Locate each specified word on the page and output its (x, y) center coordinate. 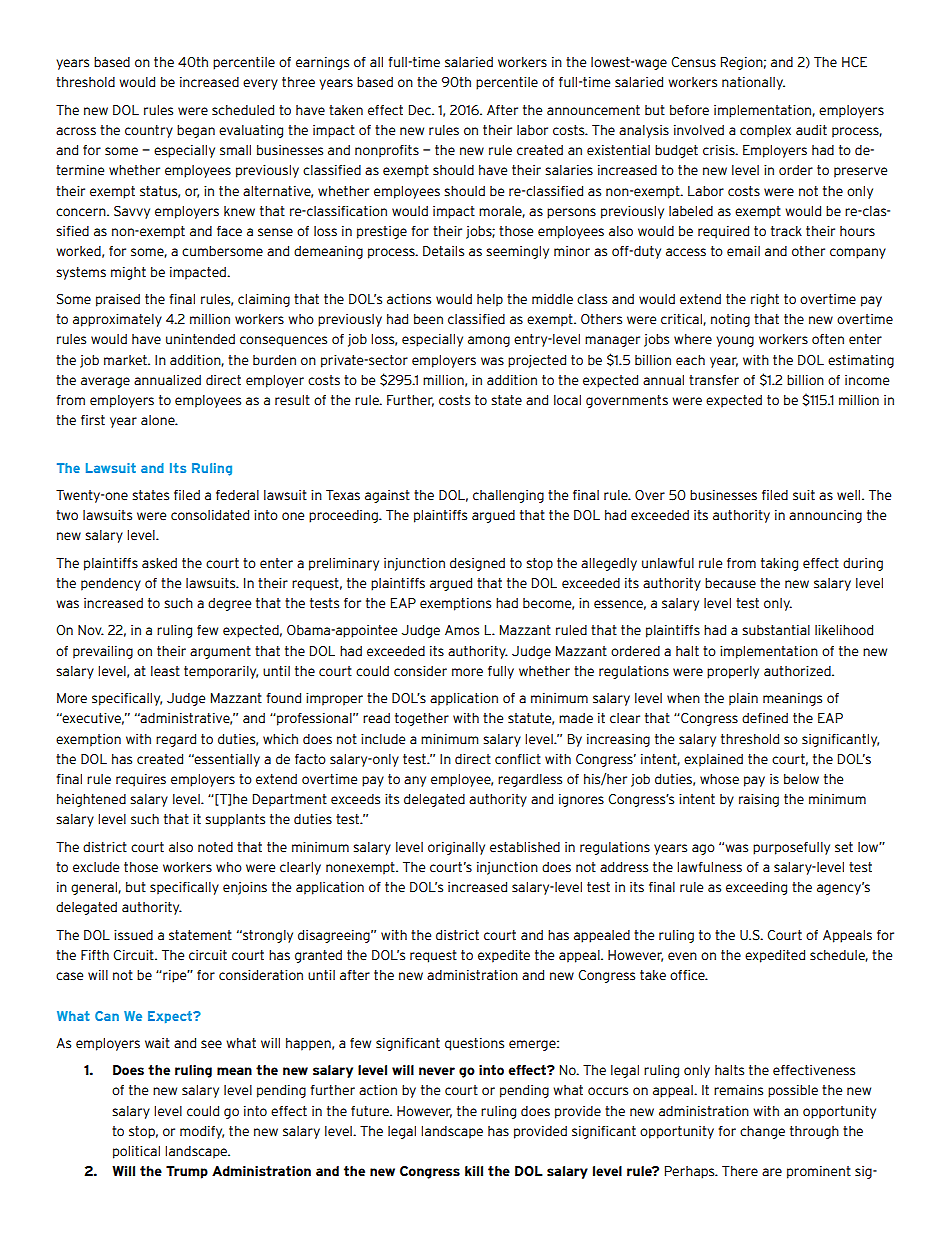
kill (474, 1171)
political (136, 1152)
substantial (776, 630)
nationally (753, 83)
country (149, 131)
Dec (421, 110)
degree (229, 604)
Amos (462, 630)
